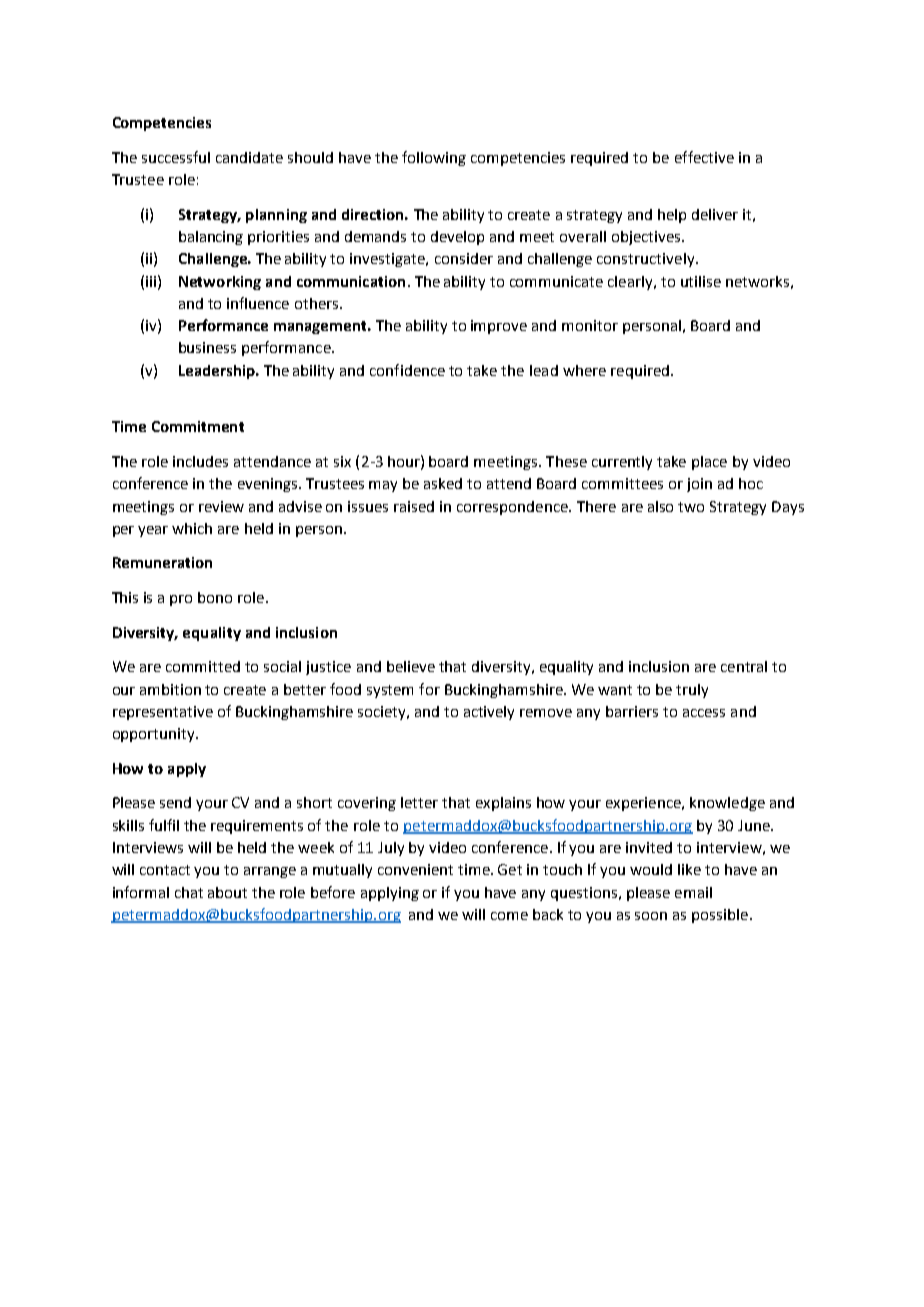 Image resolution: width=924 pixels, height=1307 pixels. What do you see at coordinates (414, 506) in the image?
I see `raised` at bounding box center [414, 506].
